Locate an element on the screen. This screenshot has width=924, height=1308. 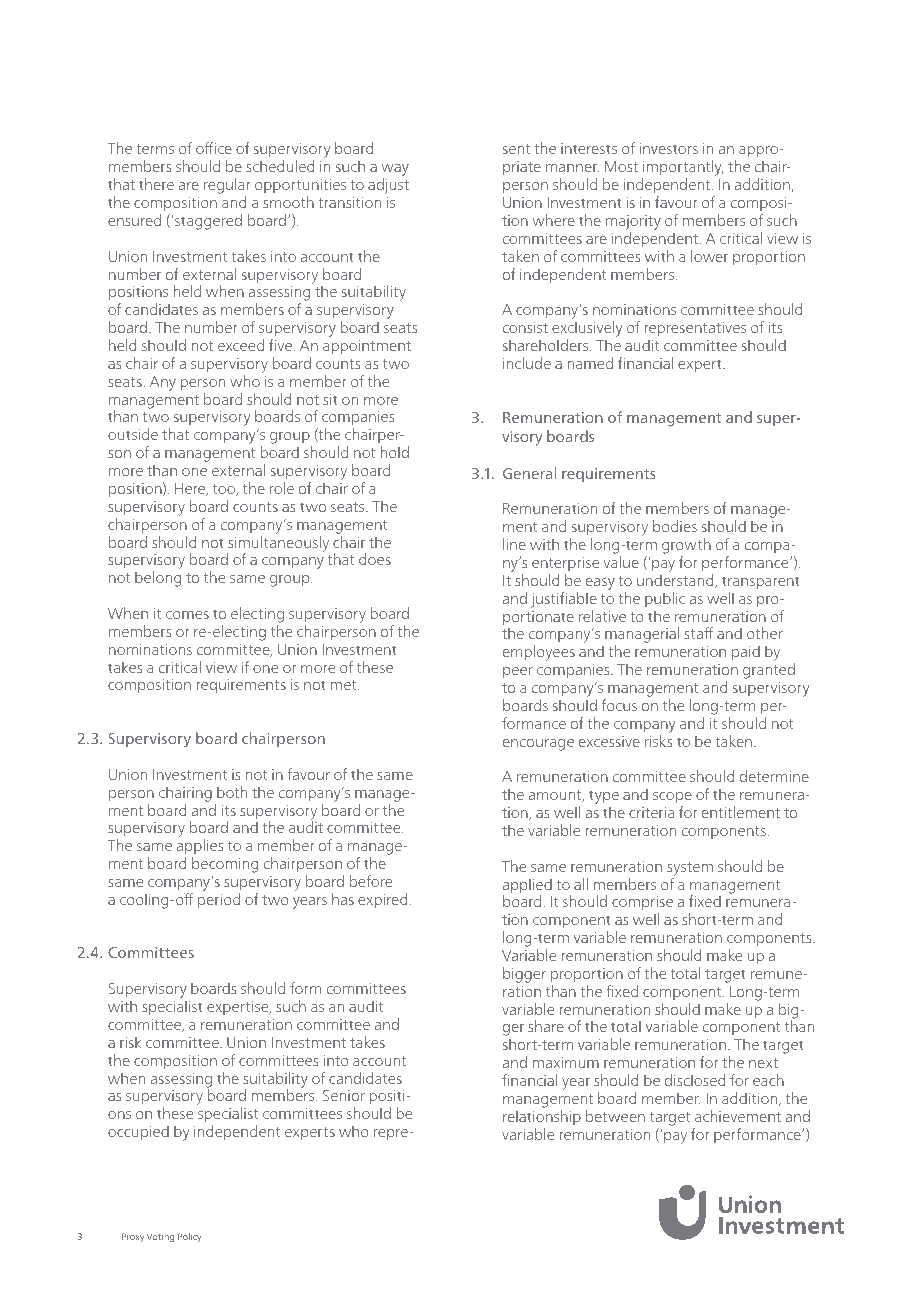
becoming is located at coordinates (225, 866).
